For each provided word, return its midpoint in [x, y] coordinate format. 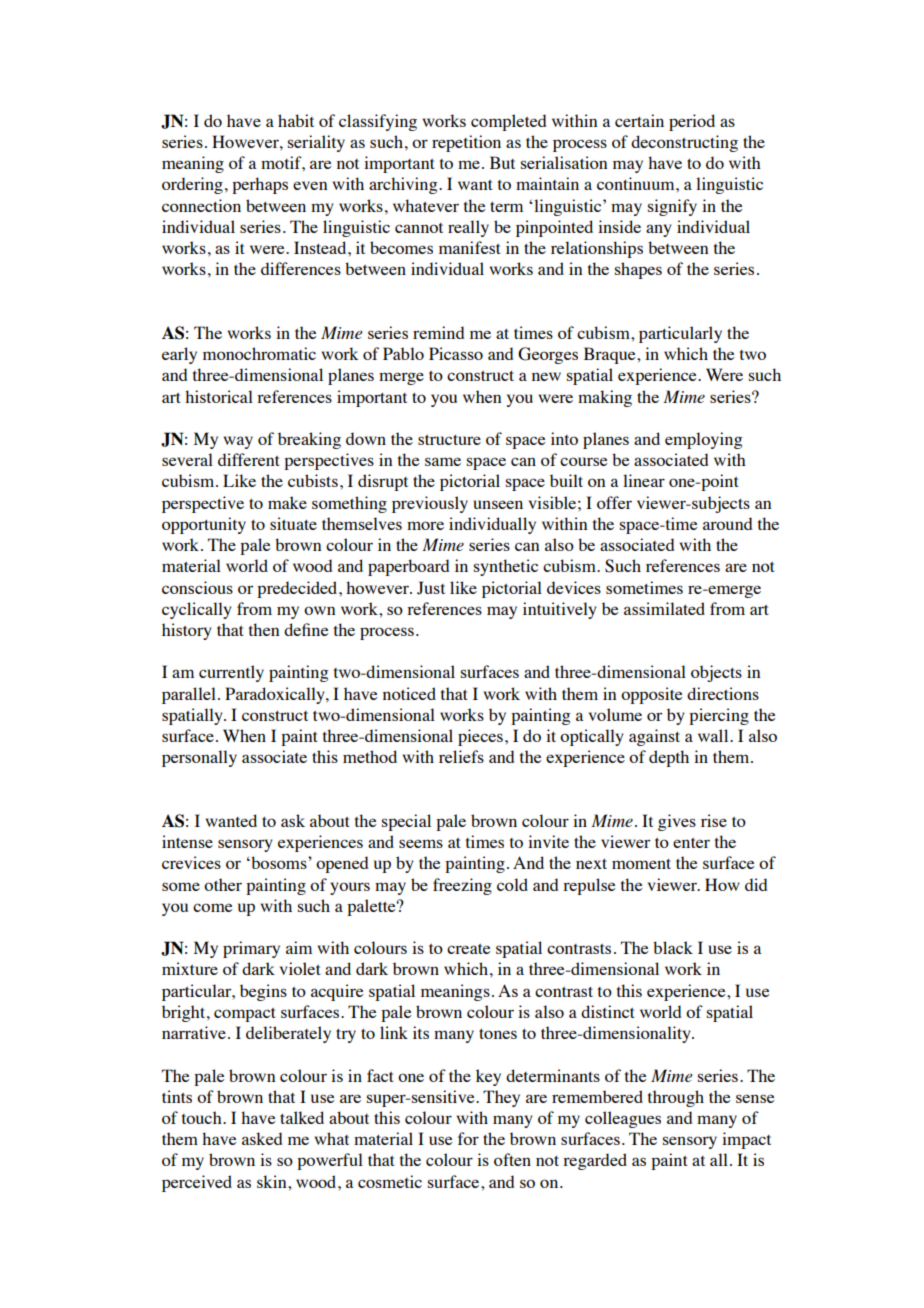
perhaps [260, 185]
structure [449, 440]
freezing [462, 886]
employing [704, 440]
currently [231, 673]
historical [219, 396]
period [692, 122]
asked [262, 1138]
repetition [466, 143]
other [223, 884]
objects [716, 673]
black [673, 947]
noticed [409, 693]
